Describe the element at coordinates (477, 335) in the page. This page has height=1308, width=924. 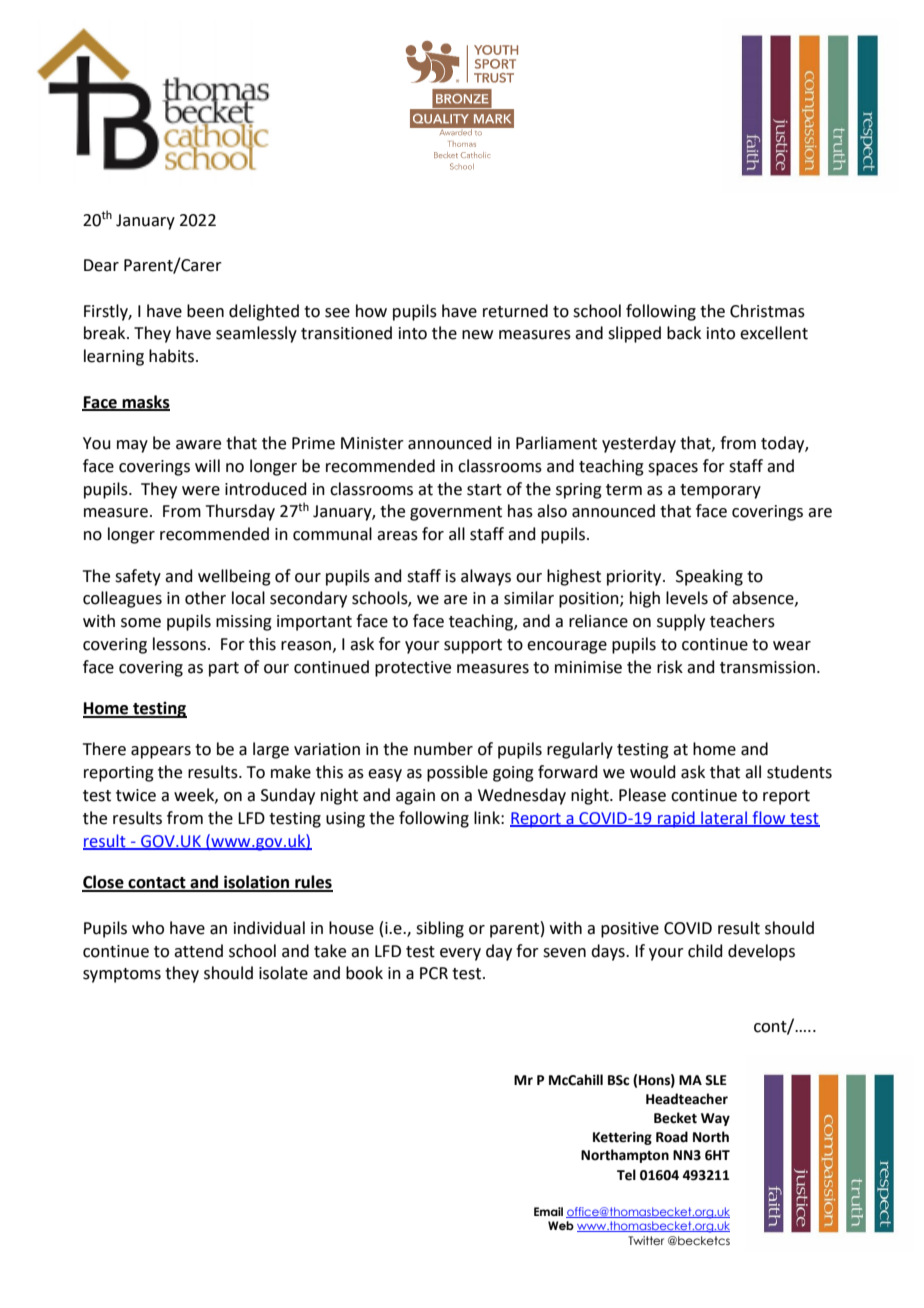
I see `new` at that location.
